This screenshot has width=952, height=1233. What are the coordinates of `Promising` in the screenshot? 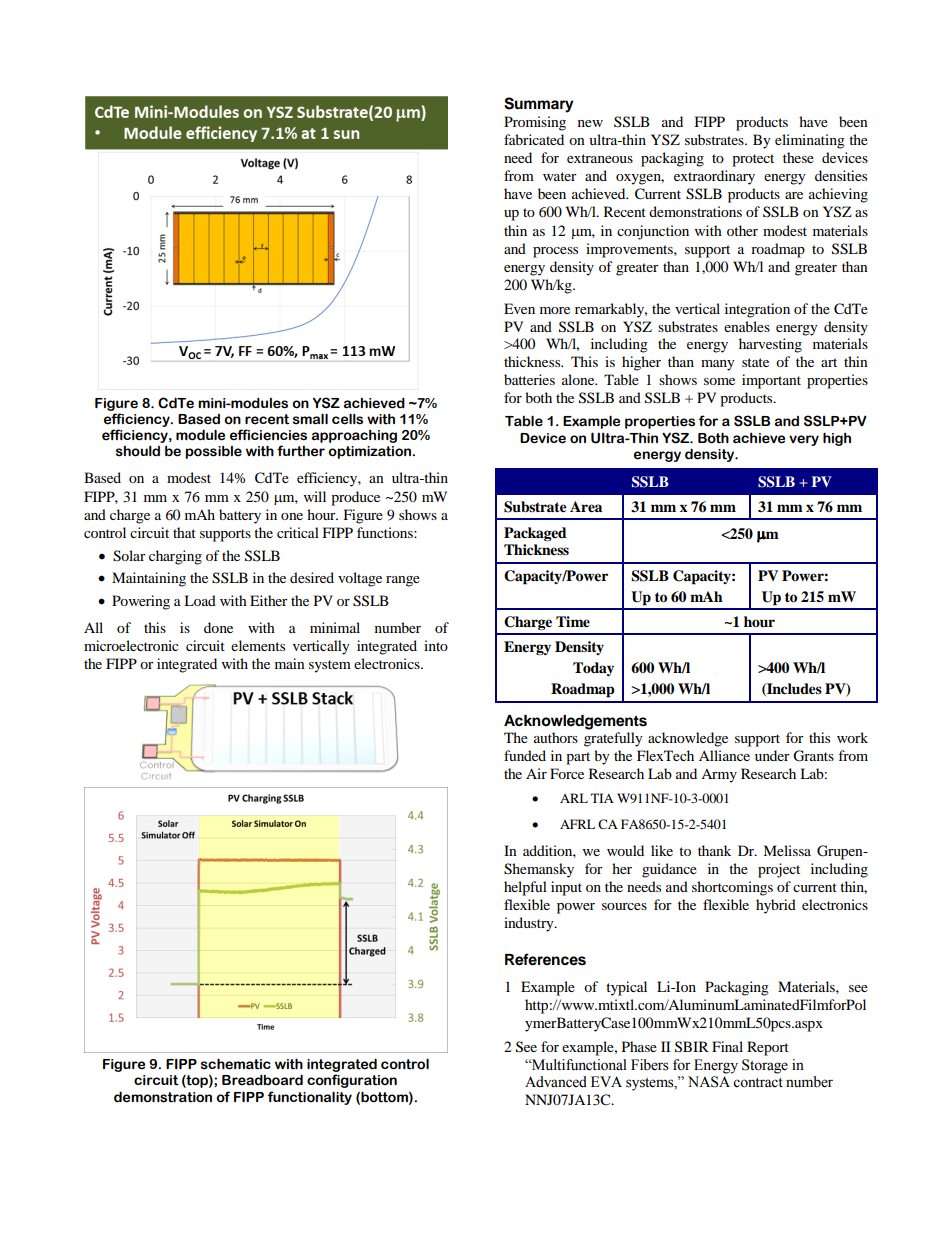 It's located at (535, 123).
